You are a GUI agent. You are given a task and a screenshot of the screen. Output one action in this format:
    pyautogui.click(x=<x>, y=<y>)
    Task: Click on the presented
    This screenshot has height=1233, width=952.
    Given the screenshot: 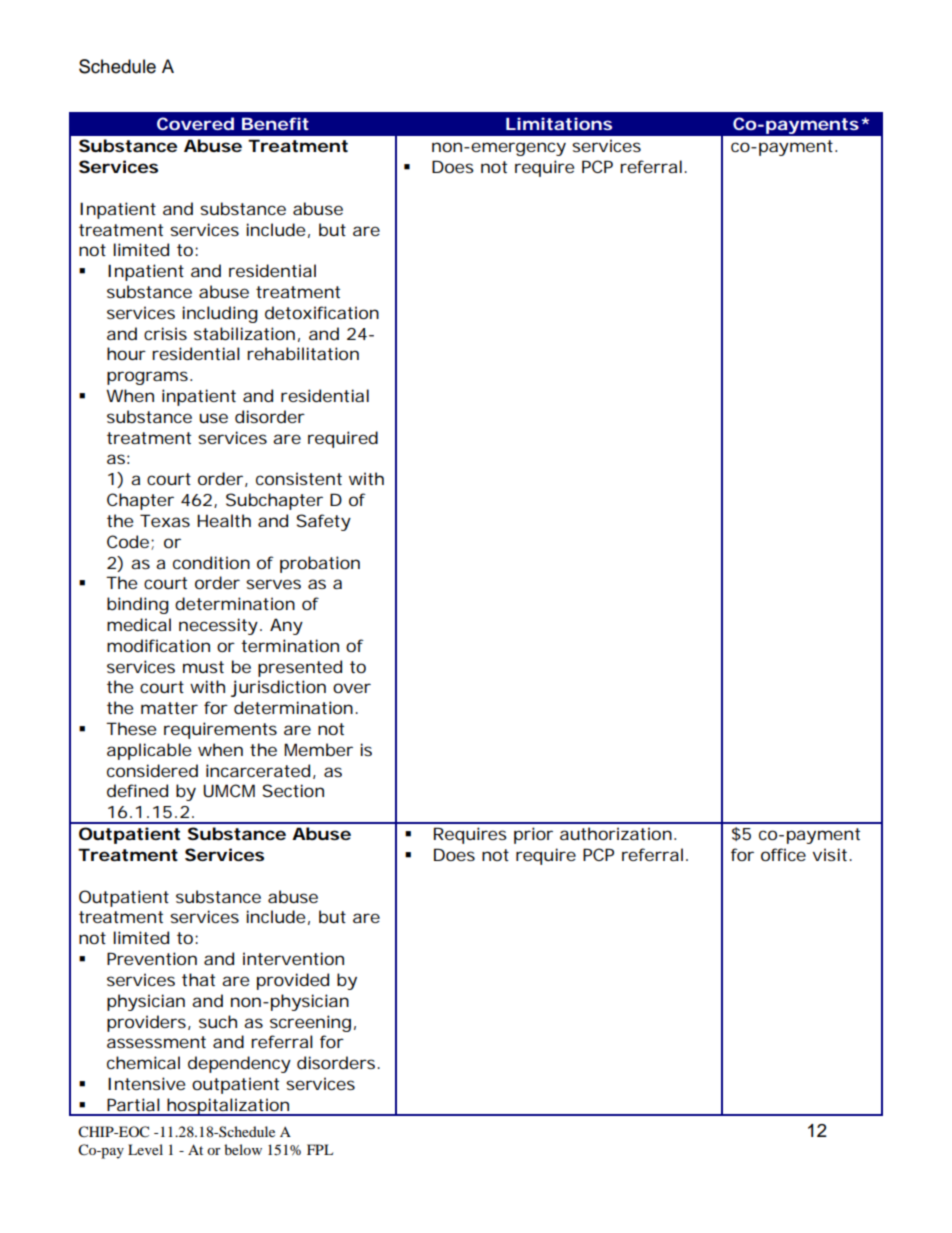 What is the action you would take?
    pyautogui.click(x=300, y=668)
